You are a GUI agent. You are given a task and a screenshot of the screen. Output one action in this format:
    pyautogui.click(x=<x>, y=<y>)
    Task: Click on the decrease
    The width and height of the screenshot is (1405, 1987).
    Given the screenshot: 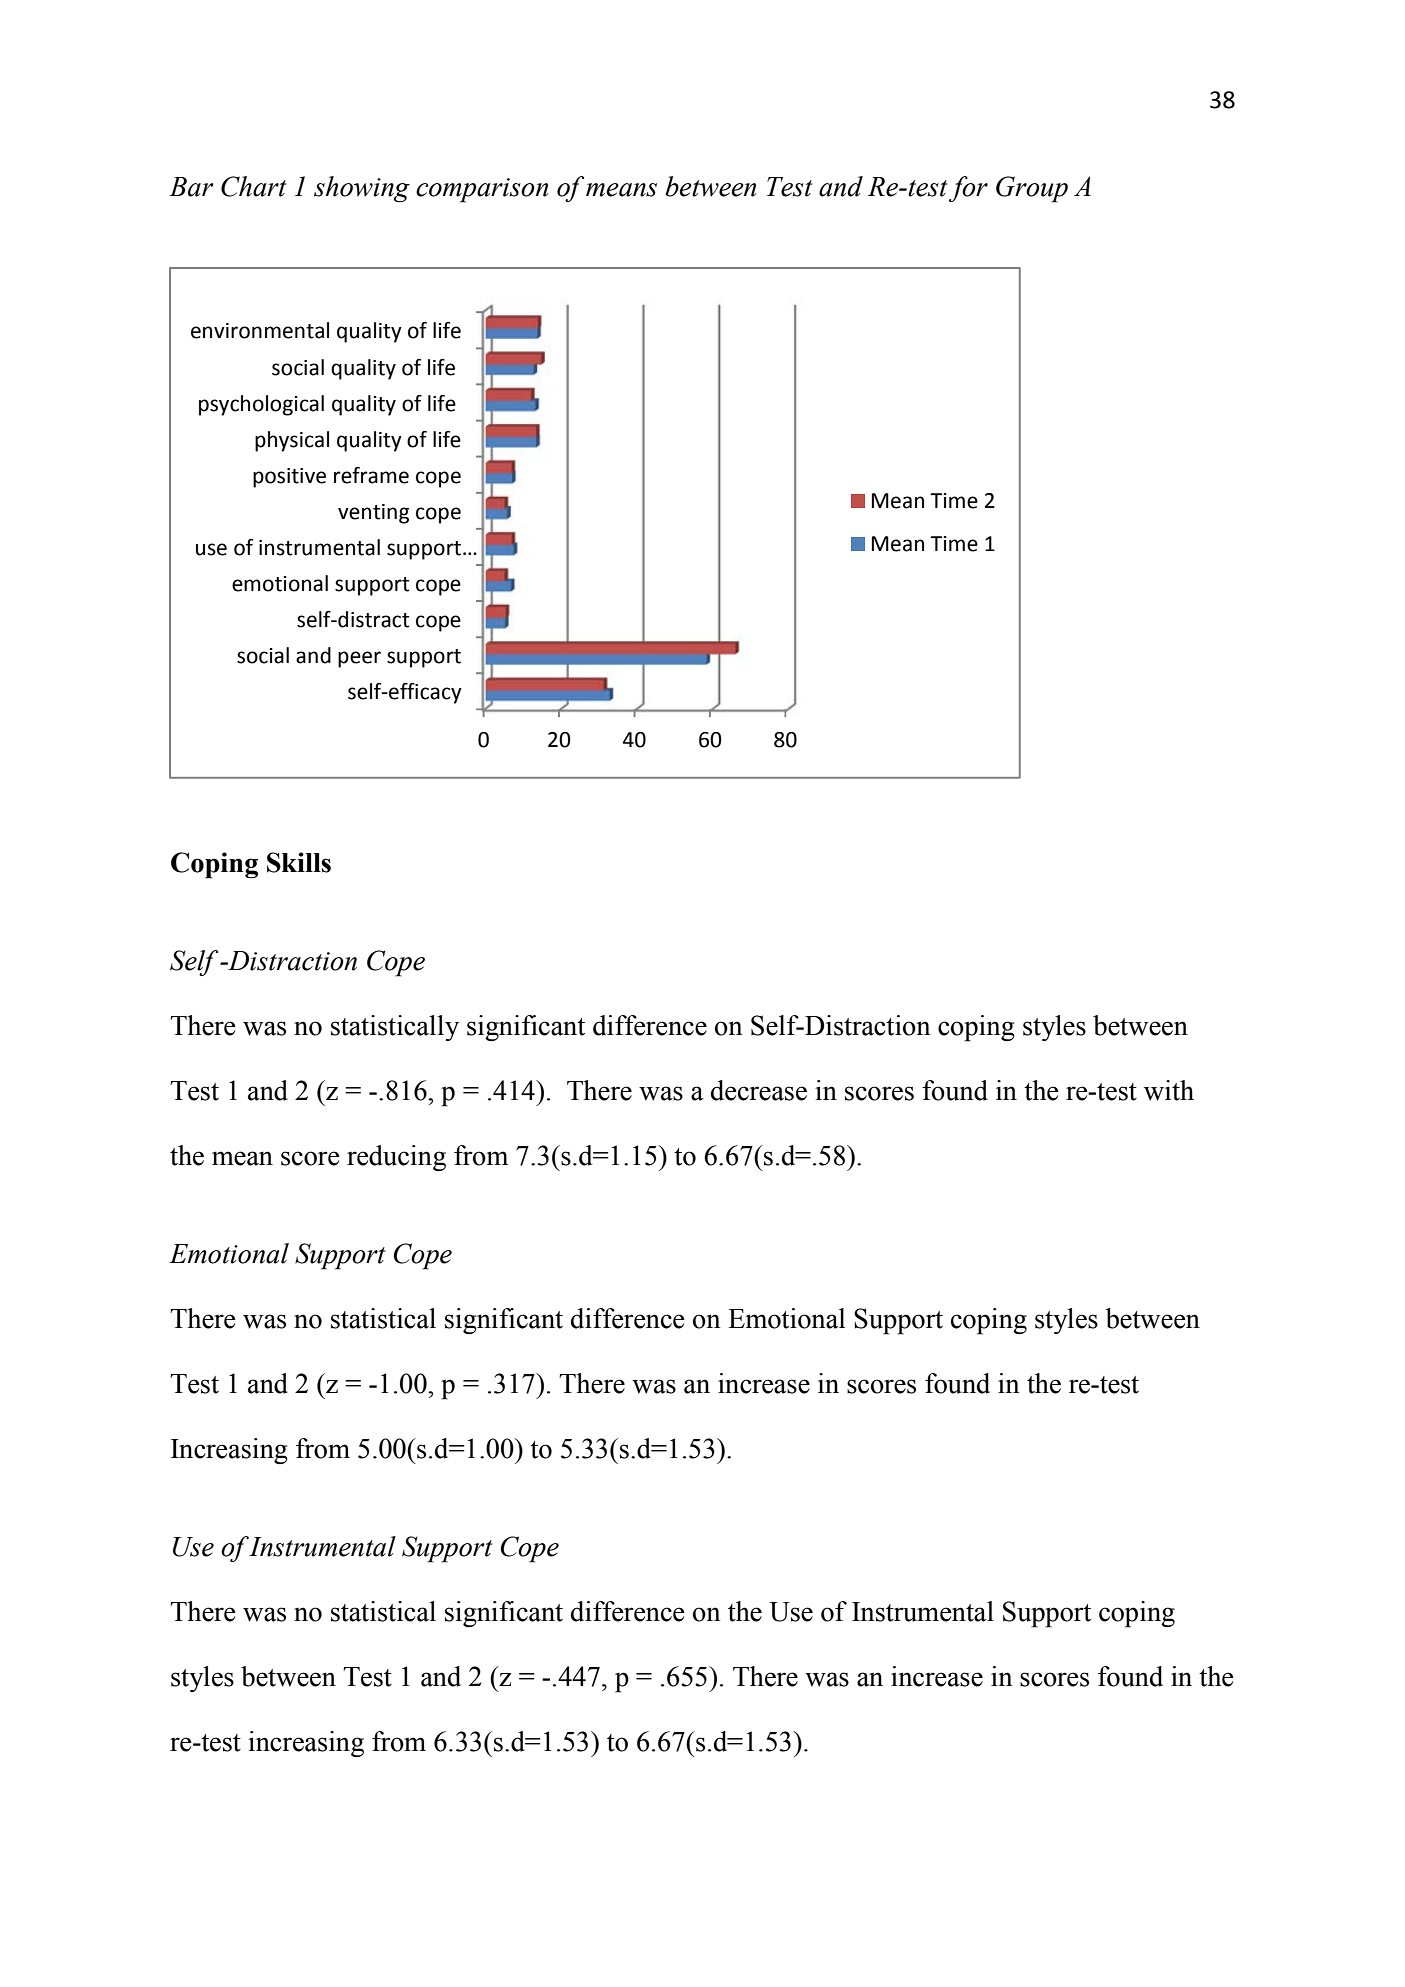 What is the action you would take?
    pyautogui.click(x=759, y=1090)
